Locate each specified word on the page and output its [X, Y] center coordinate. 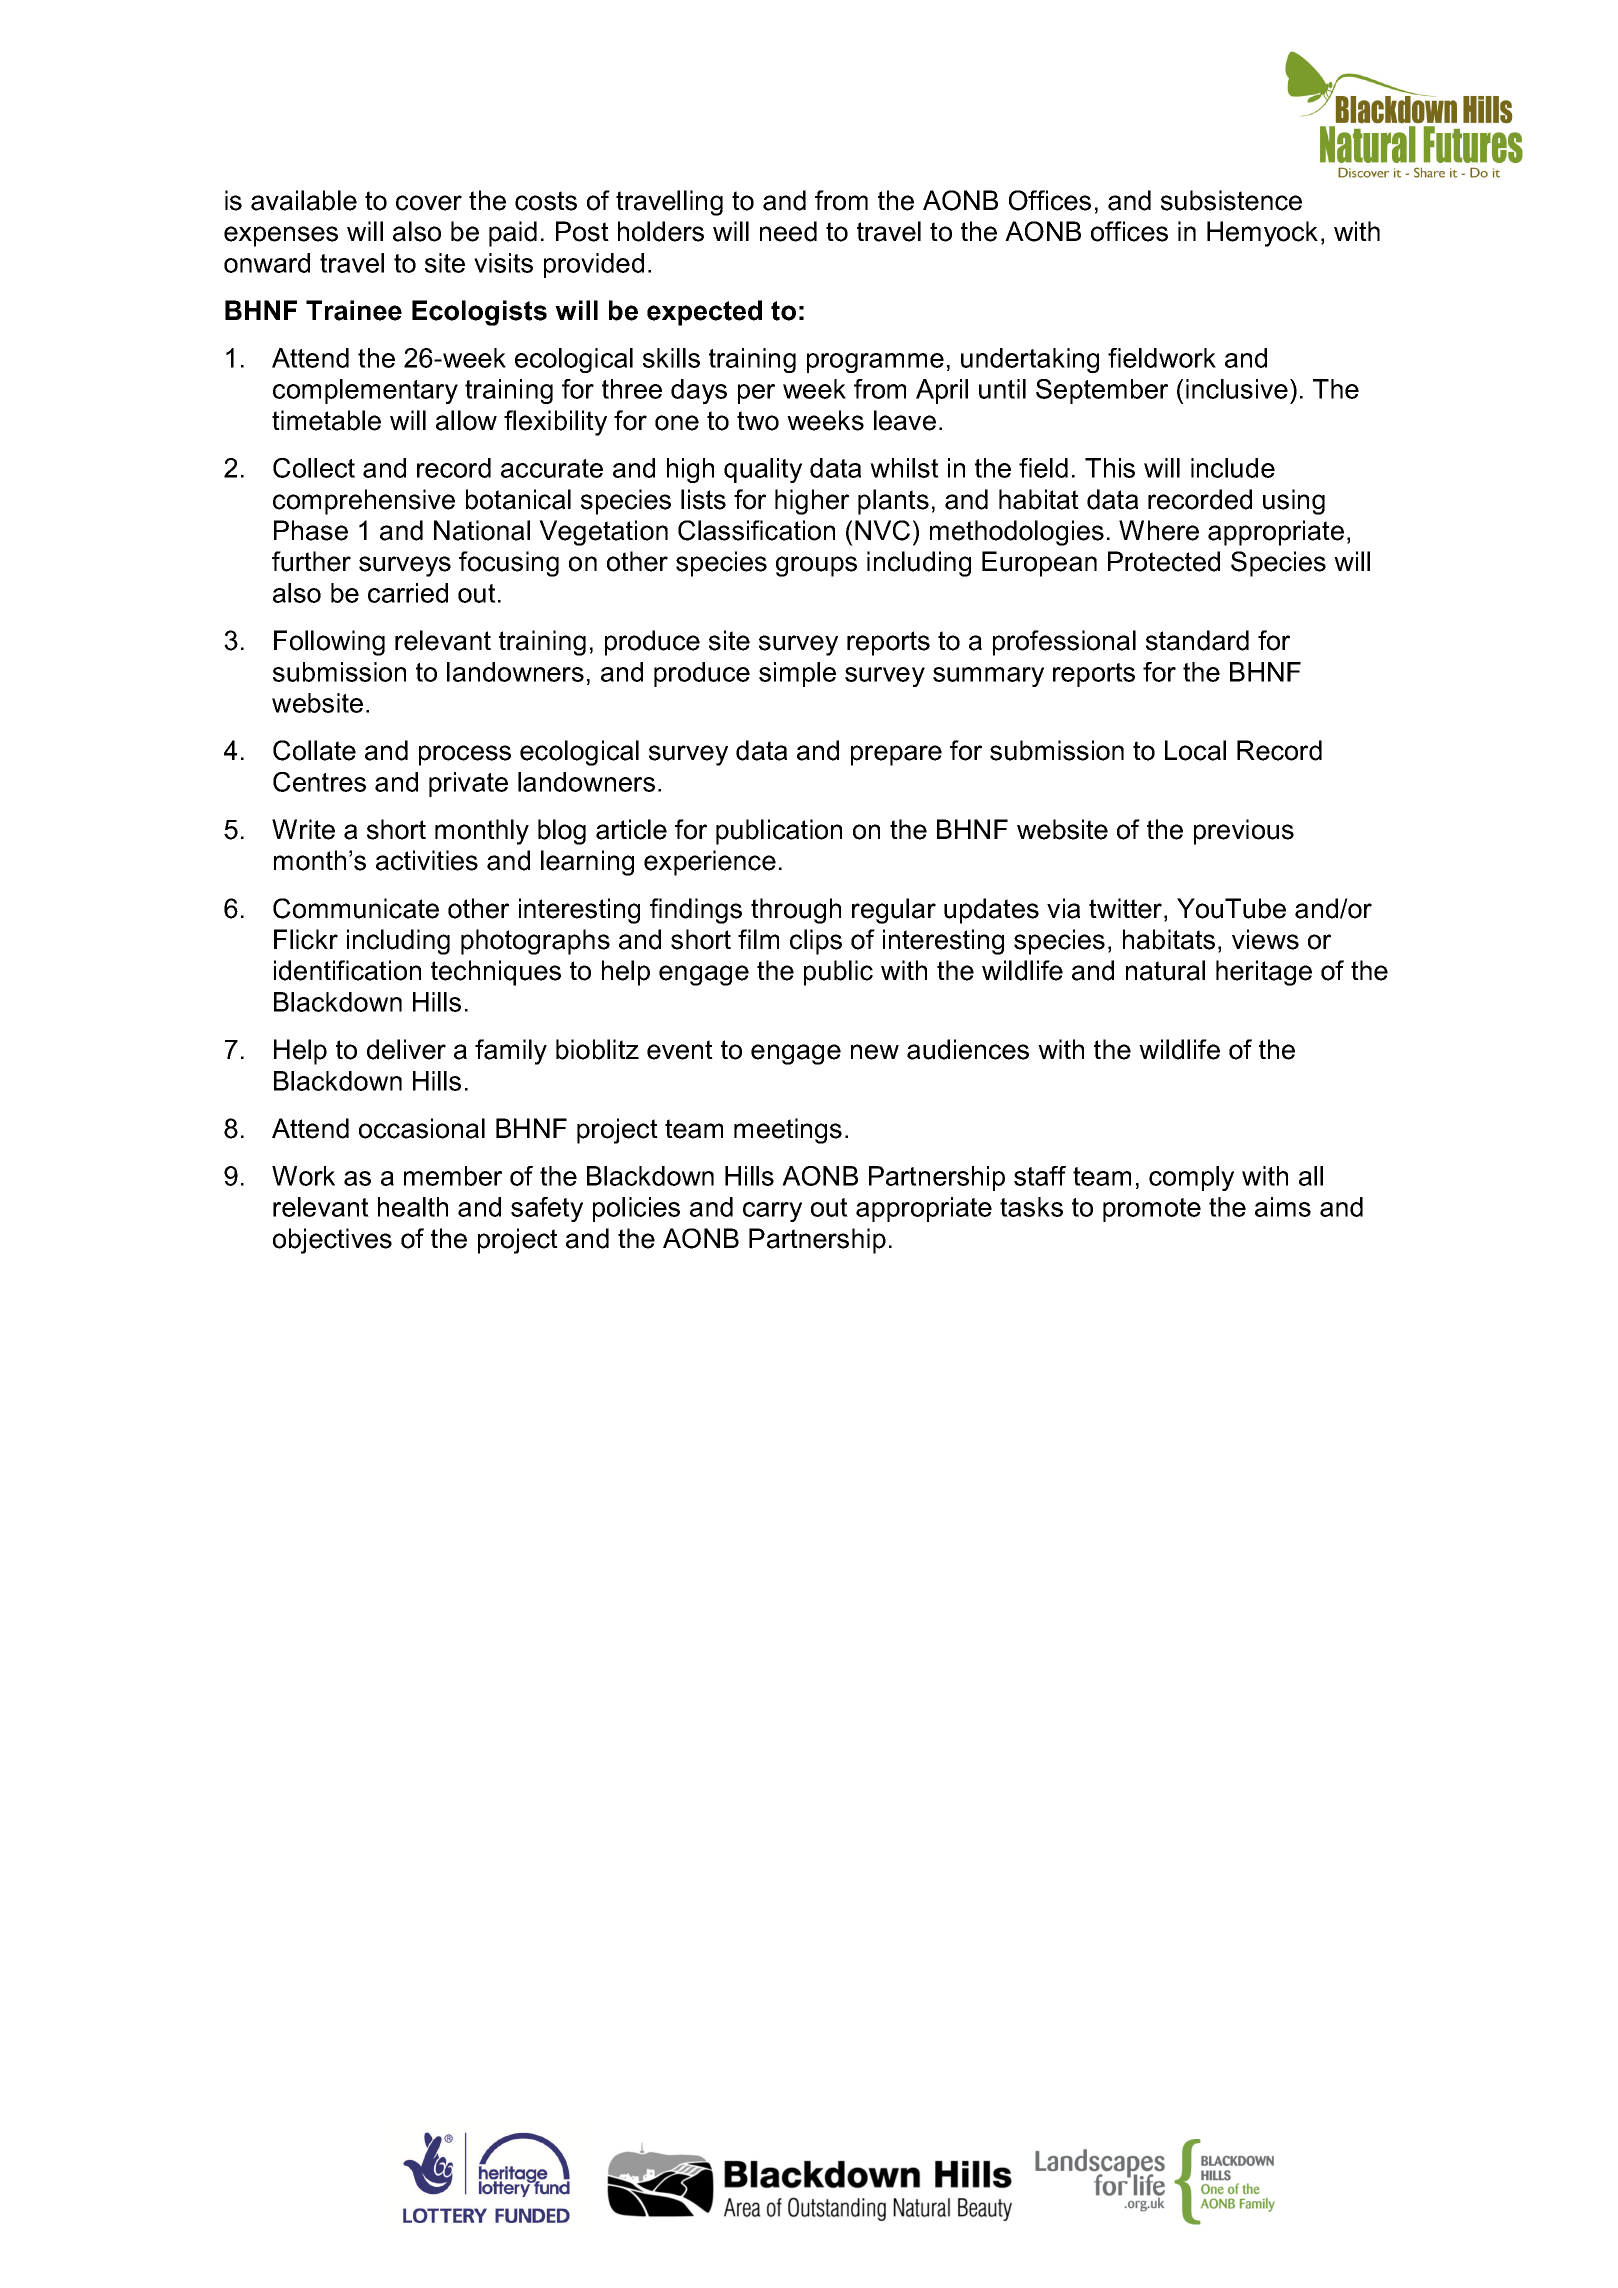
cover [429, 203]
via [1063, 908]
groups [816, 566]
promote [1152, 1210]
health [413, 1207]
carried [408, 593]
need [788, 231]
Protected [1164, 561]
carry [772, 1212]
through [796, 911]
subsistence [1231, 200]
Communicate [356, 908]
